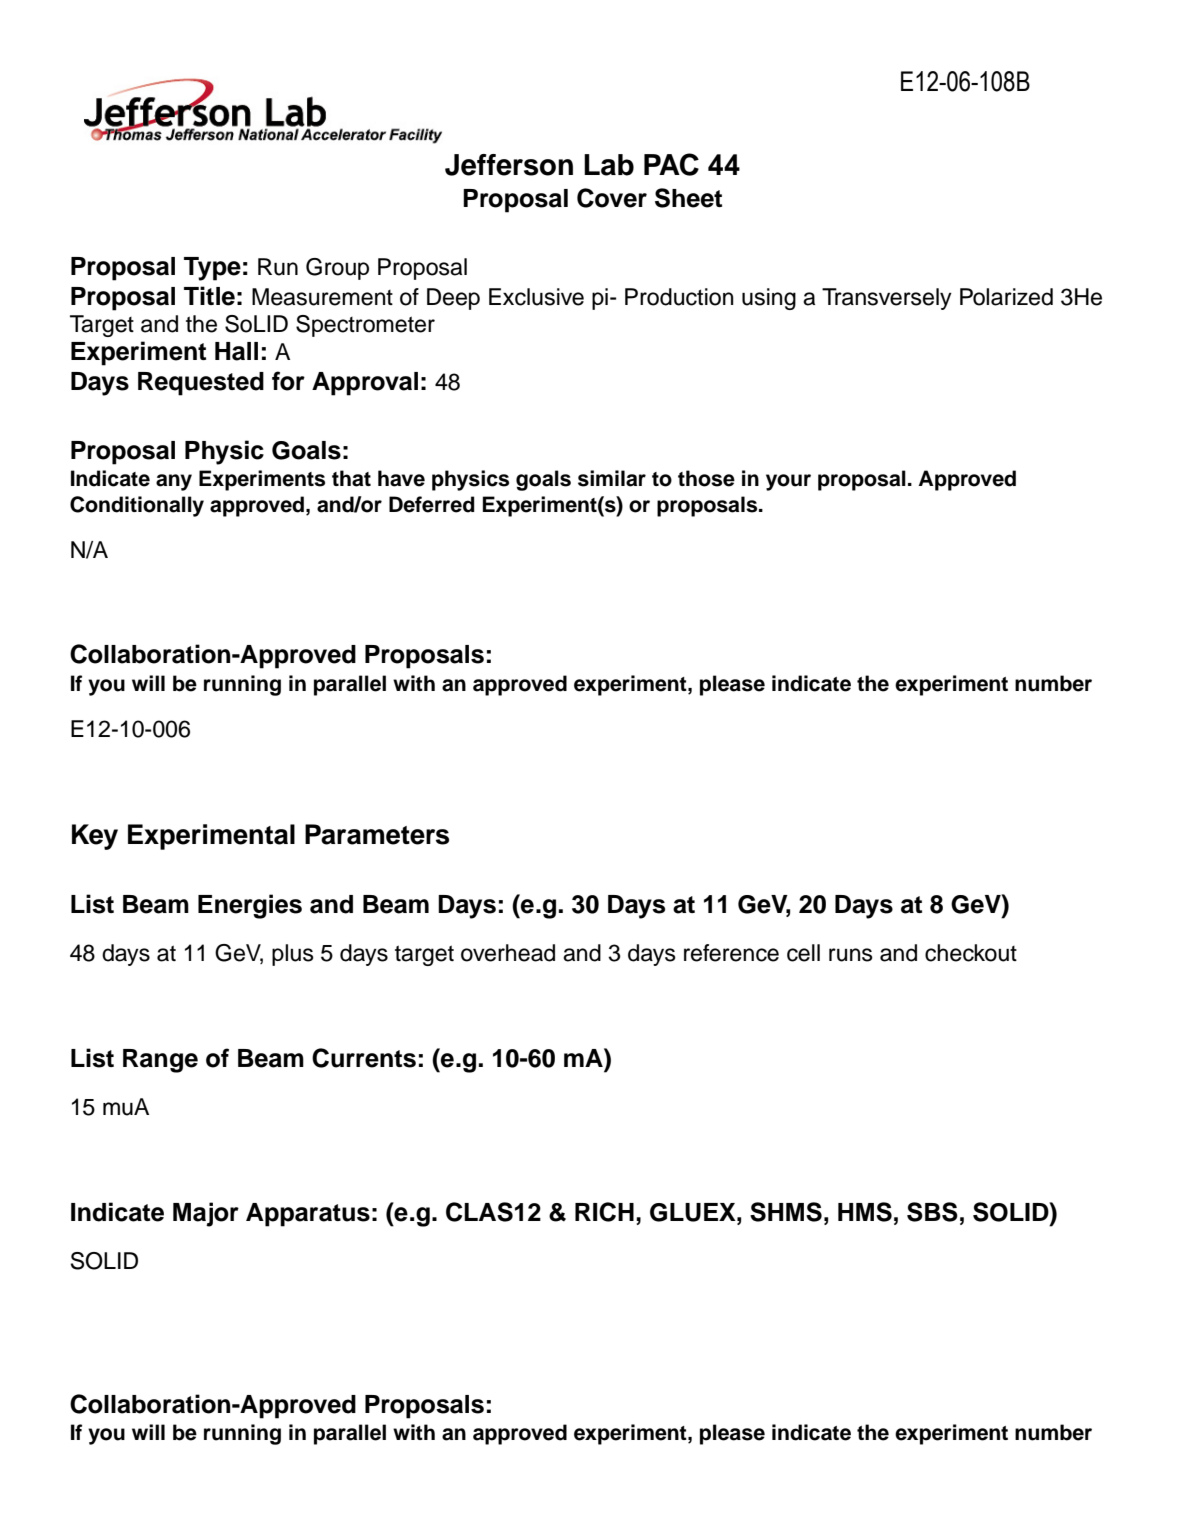 This page has height=1534, width=1185. I want to click on Cover, so click(612, 198).
